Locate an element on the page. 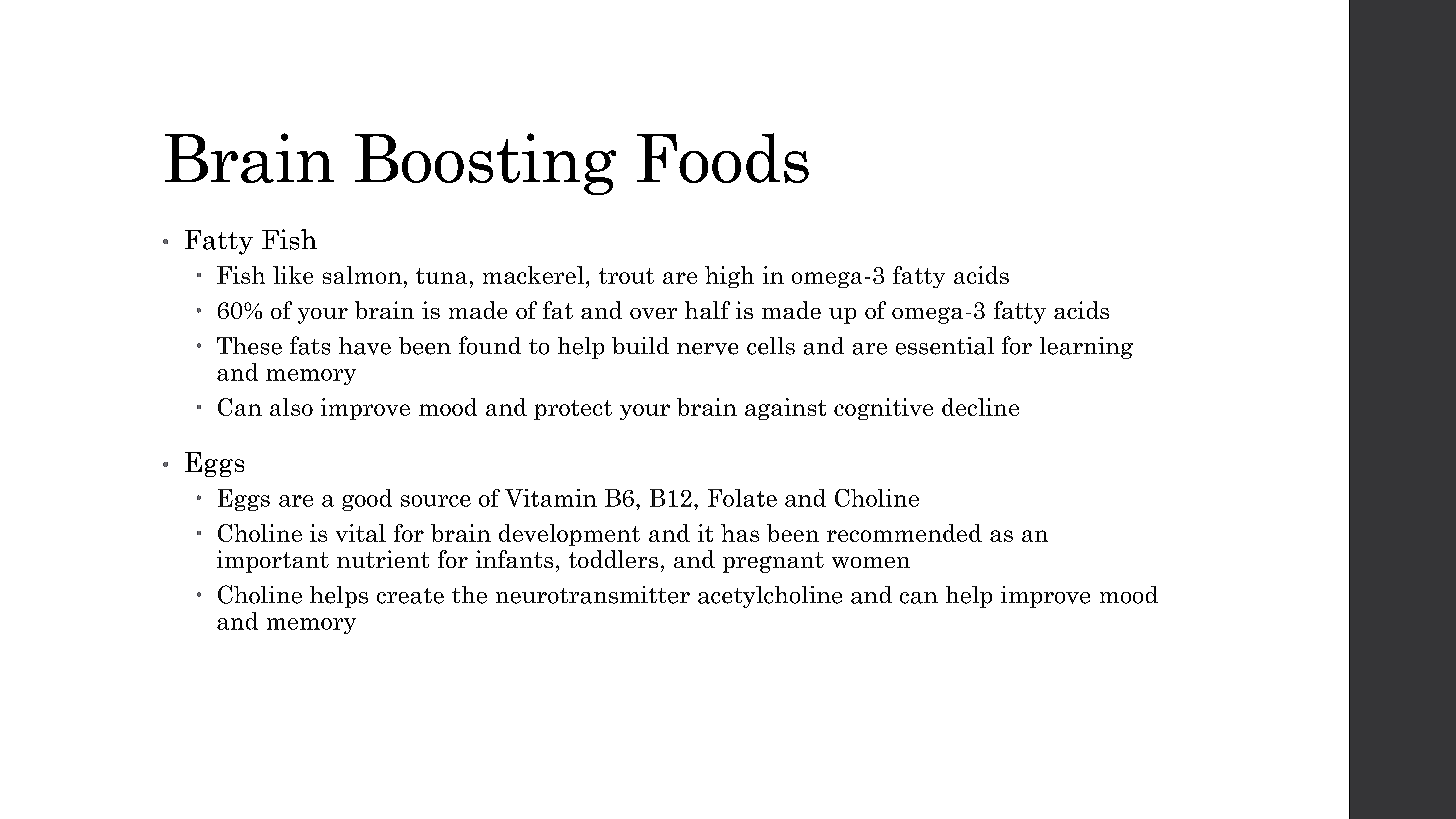  like is located at coordinates (293, 275).
